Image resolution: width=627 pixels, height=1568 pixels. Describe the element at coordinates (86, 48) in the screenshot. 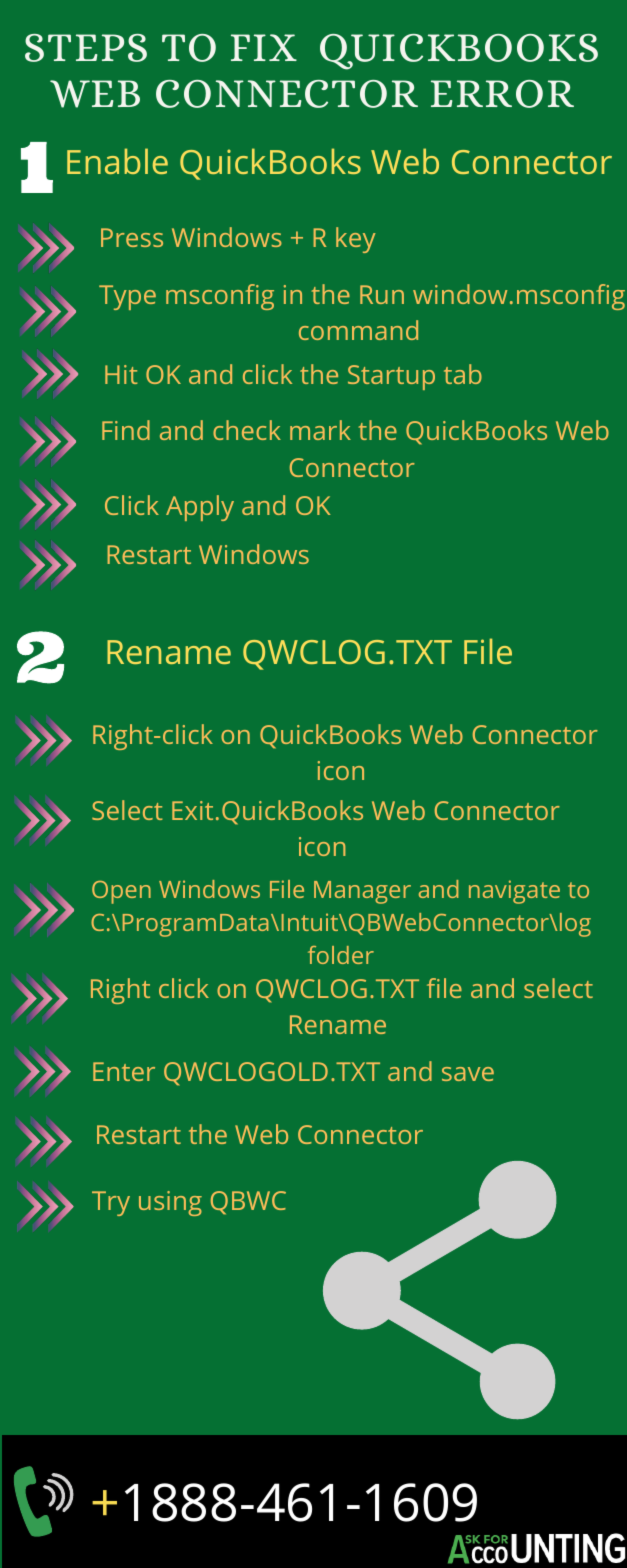

I see `STEPS` at that location.
